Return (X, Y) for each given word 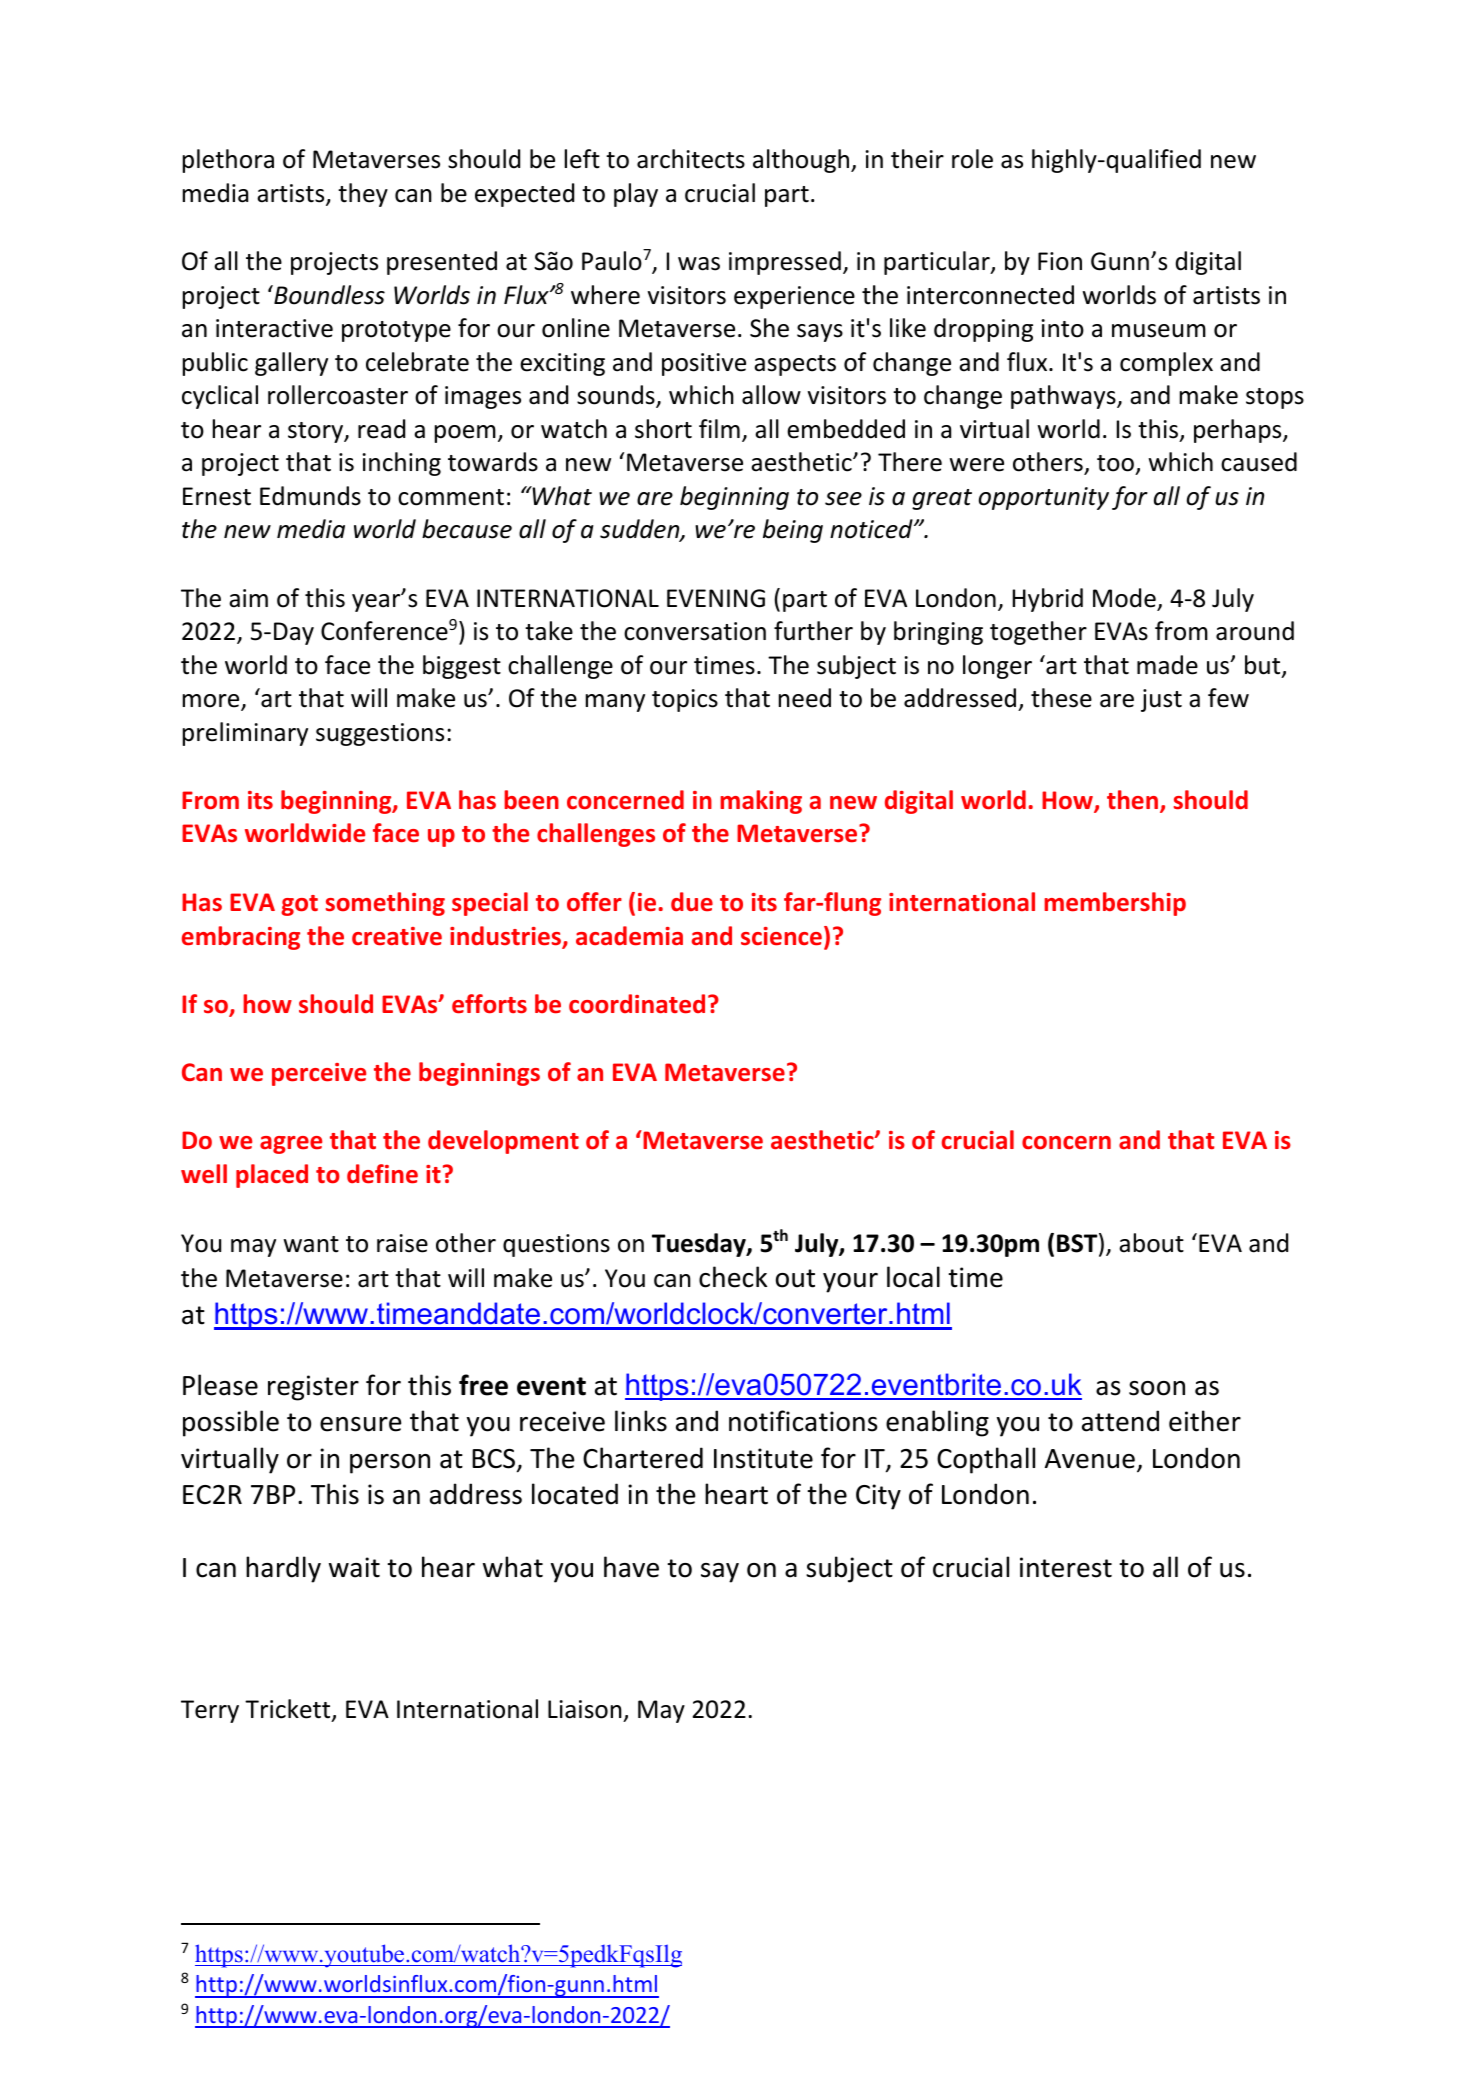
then (1132, 800)
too (1115, 463)
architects (691, 159)
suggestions (380, 734)
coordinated (637, 1004)
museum (1159, 331)
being (793, 531)
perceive (319, 1074)
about (1151, 1243)
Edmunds (310, 496)
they (363, 195)
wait (354, 1567)
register (313, 1388)
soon (1157, 1388)
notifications (803, 1421)
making (761, 802)
